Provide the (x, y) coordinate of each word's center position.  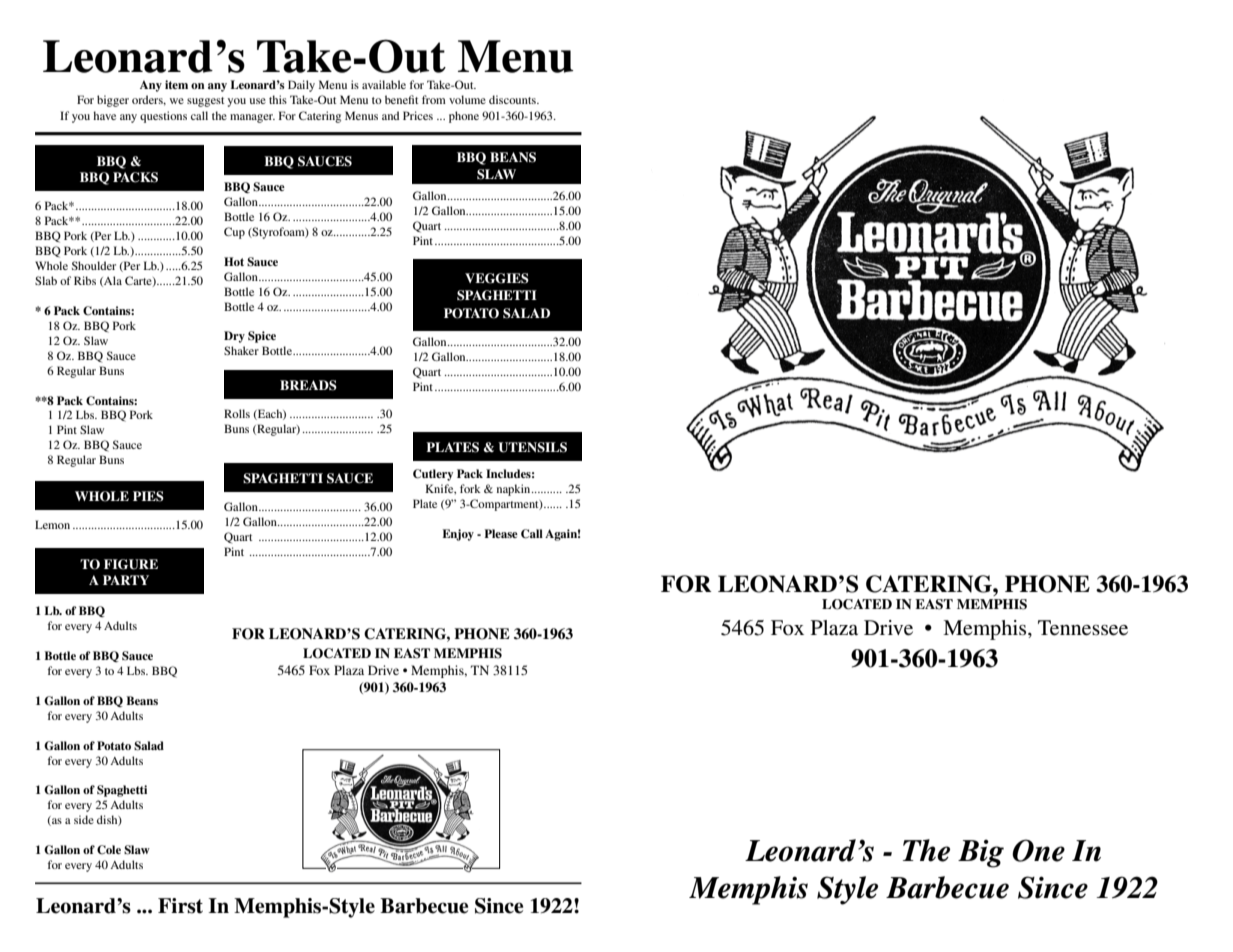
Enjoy (458, 535)
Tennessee (1083, 628)
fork (470, 488)
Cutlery (433, 475)
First (180, 906)
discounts (513, 99)
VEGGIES (497, 278)
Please (501, 533)
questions (163, 117)
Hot (234, 261)
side (84, 819)
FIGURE (131, 564)
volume (467, 99)
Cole (109, 850)
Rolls (237, 413)
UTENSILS (532, 447)
